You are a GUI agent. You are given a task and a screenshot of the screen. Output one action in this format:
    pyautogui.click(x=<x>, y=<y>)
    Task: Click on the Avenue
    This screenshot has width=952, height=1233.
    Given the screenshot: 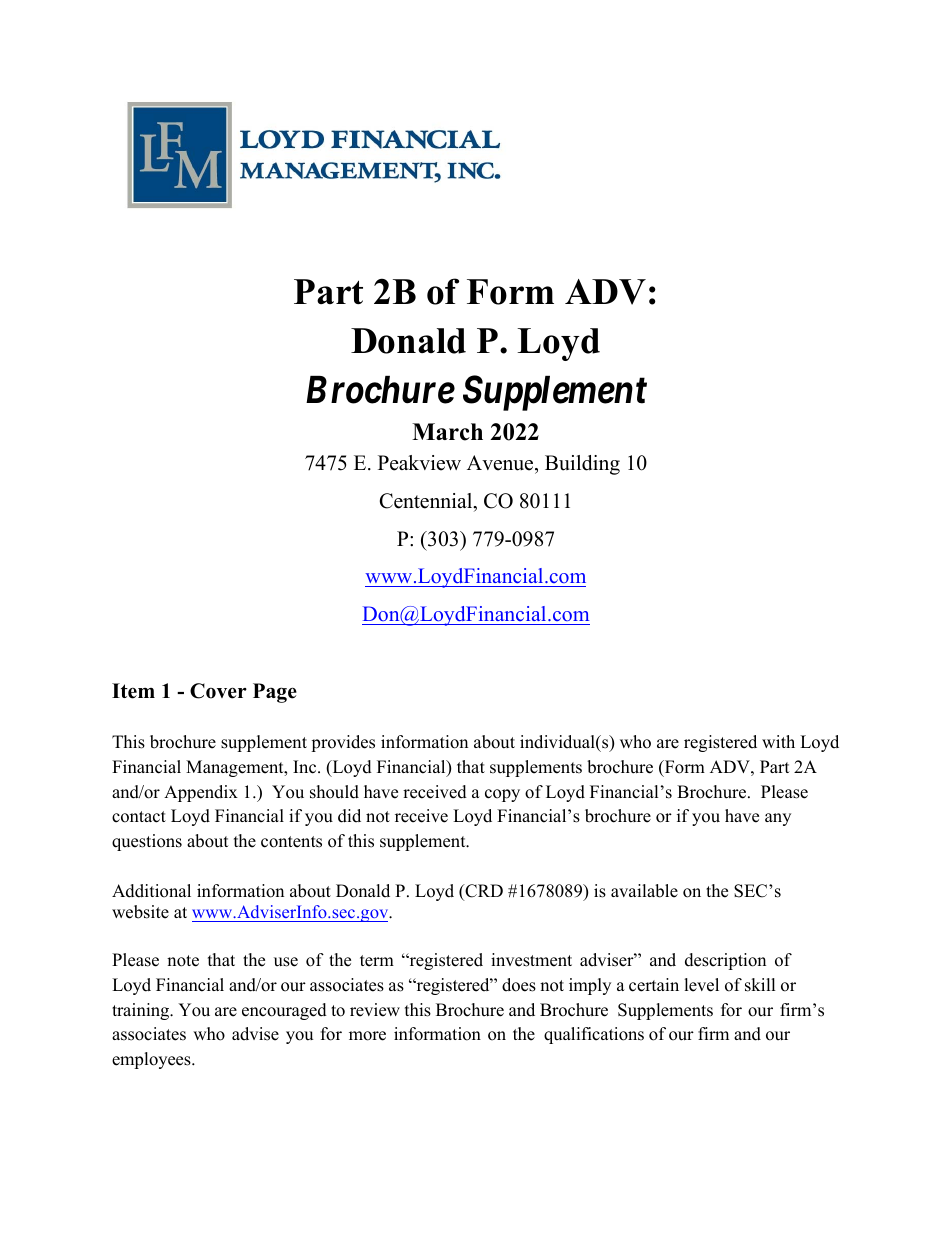 What is the action you would take?
    pyautogui.click(x=501, y=464)
